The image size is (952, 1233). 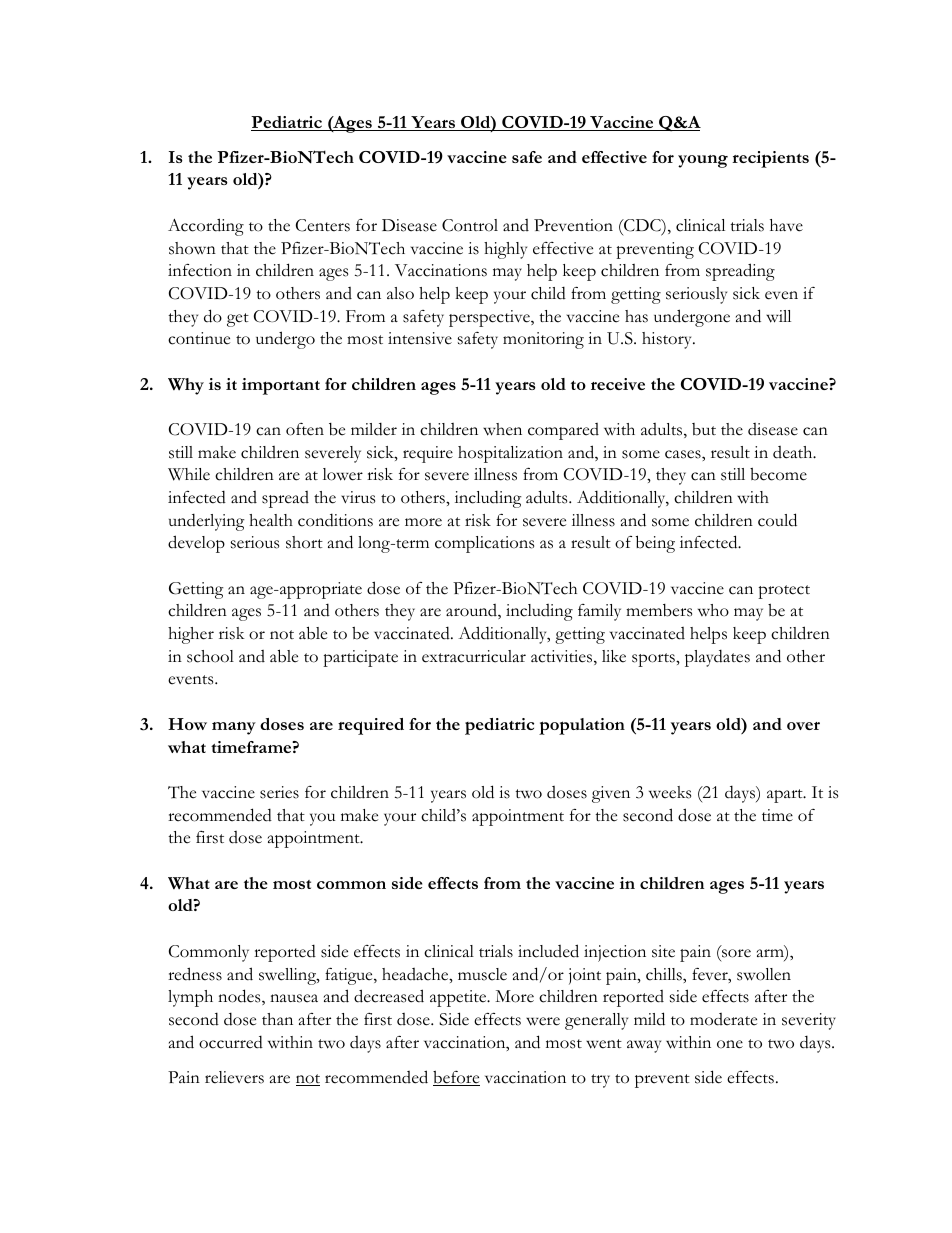 I want to click on young, so click(x=703, y=161).
